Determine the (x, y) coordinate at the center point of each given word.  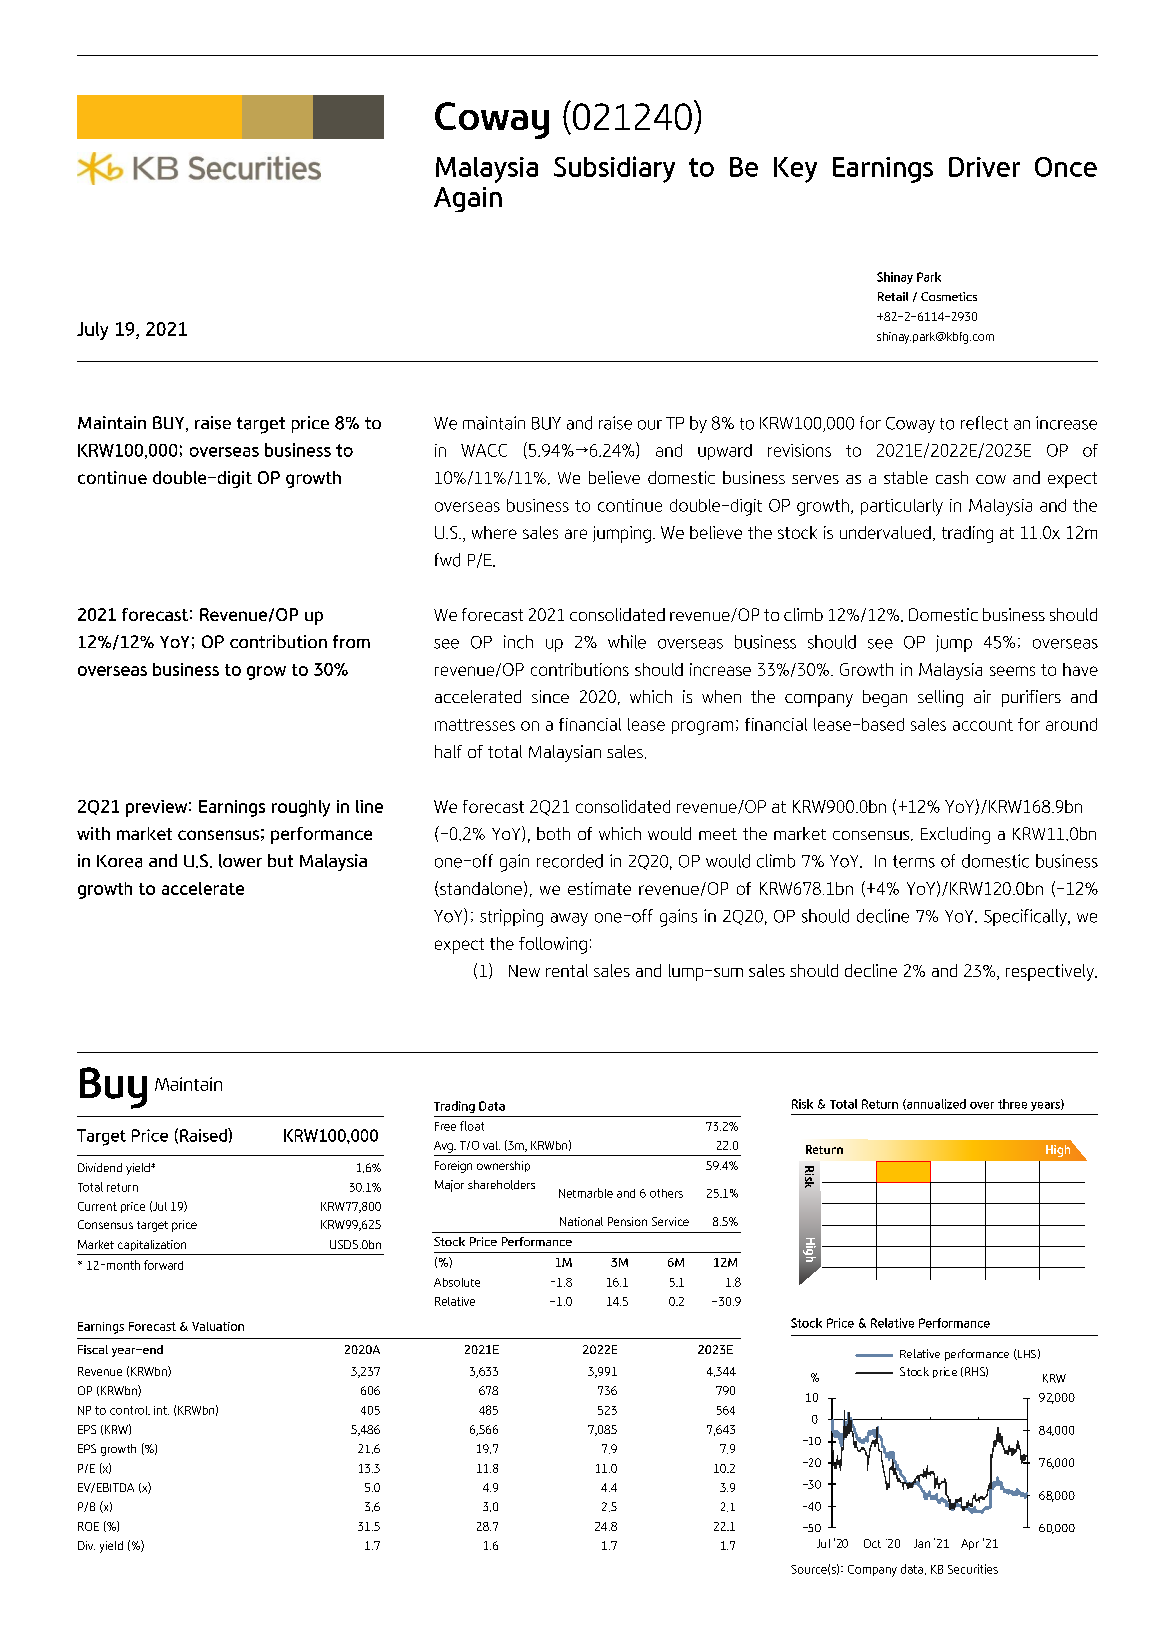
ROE (88, 1526)
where (494, 532)
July (92, 331)
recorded (570, 861)
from (351, 641)
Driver (984, 167)
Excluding (955, 835)
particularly (902, 507)
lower (240, 861)
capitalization (152, 1245)
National (581, 1221)
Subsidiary (614, 169)
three (1012, 1104)
